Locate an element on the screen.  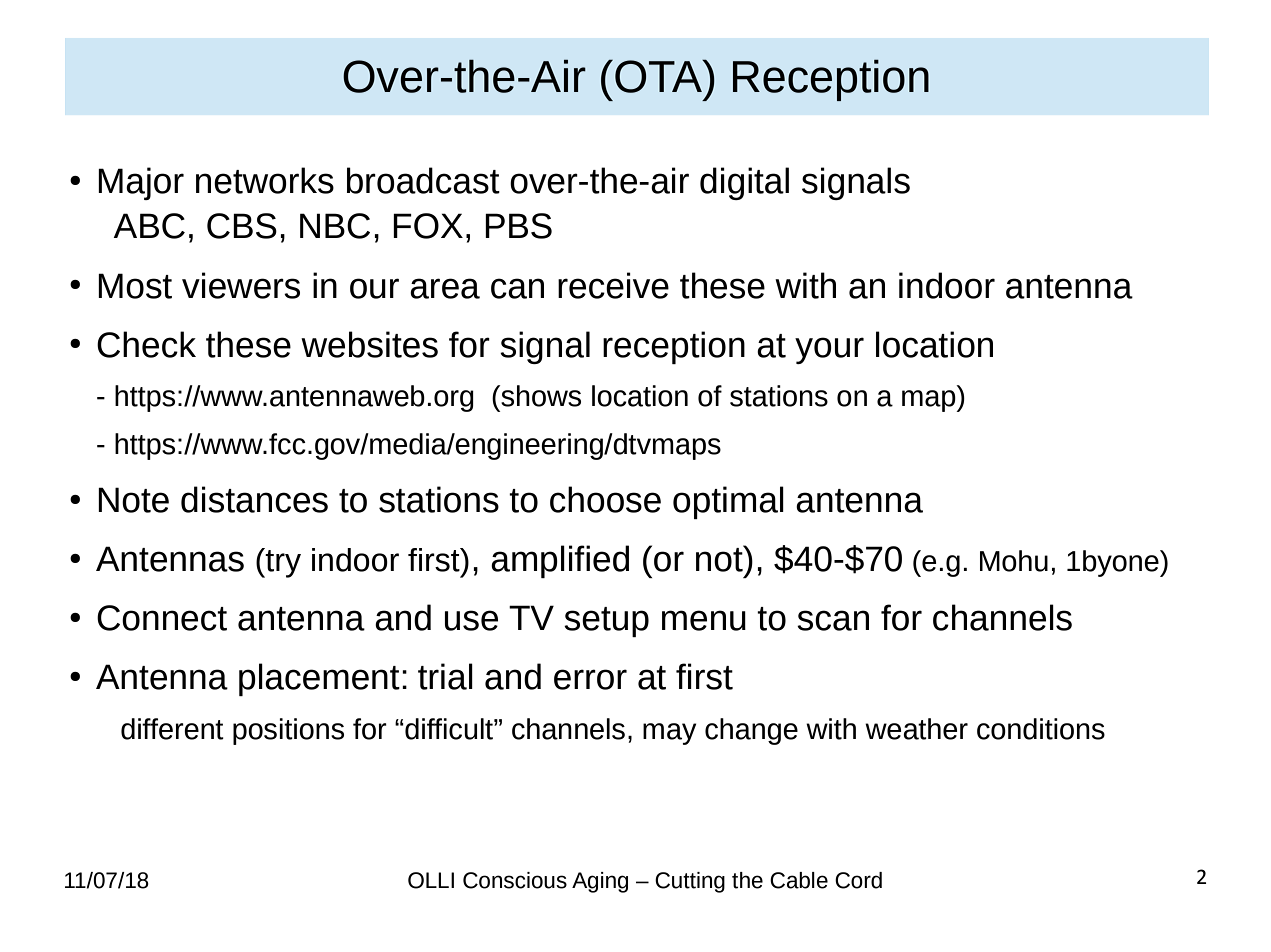
OLLI is located at coordinates (431, 880).
